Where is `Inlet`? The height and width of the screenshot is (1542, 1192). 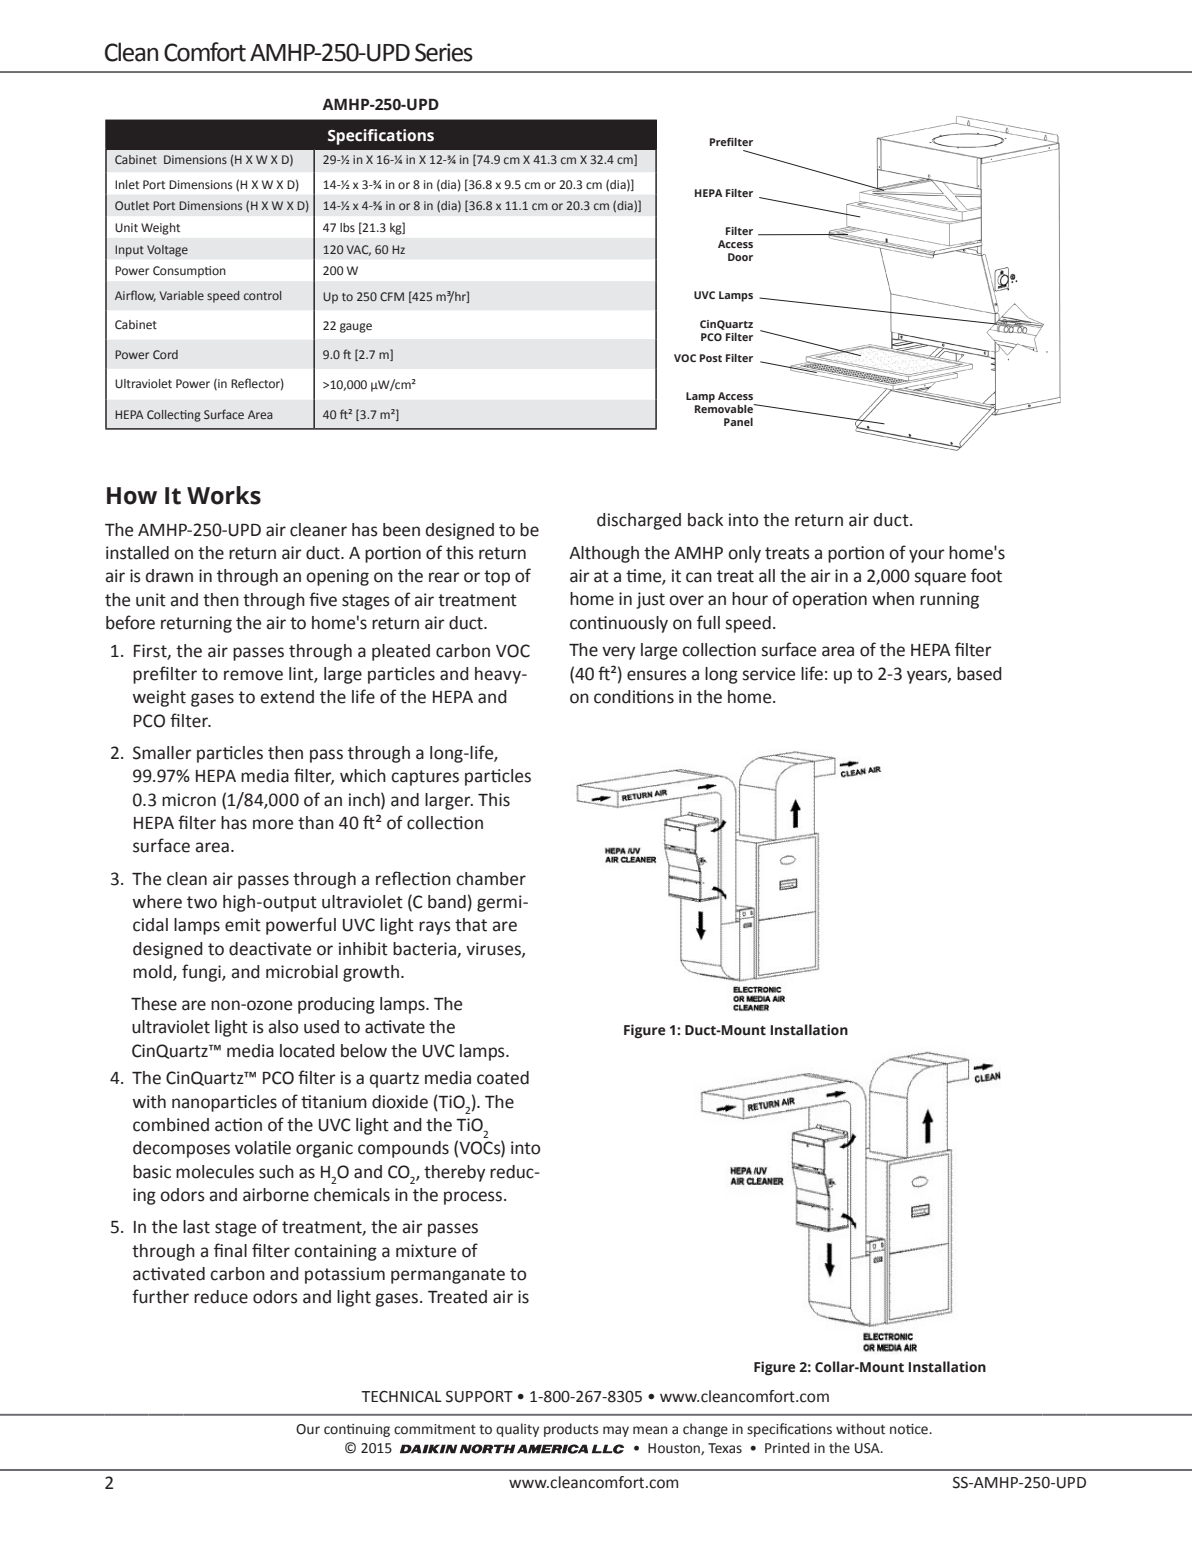
Inlet is located at coordinates (127, 184).
